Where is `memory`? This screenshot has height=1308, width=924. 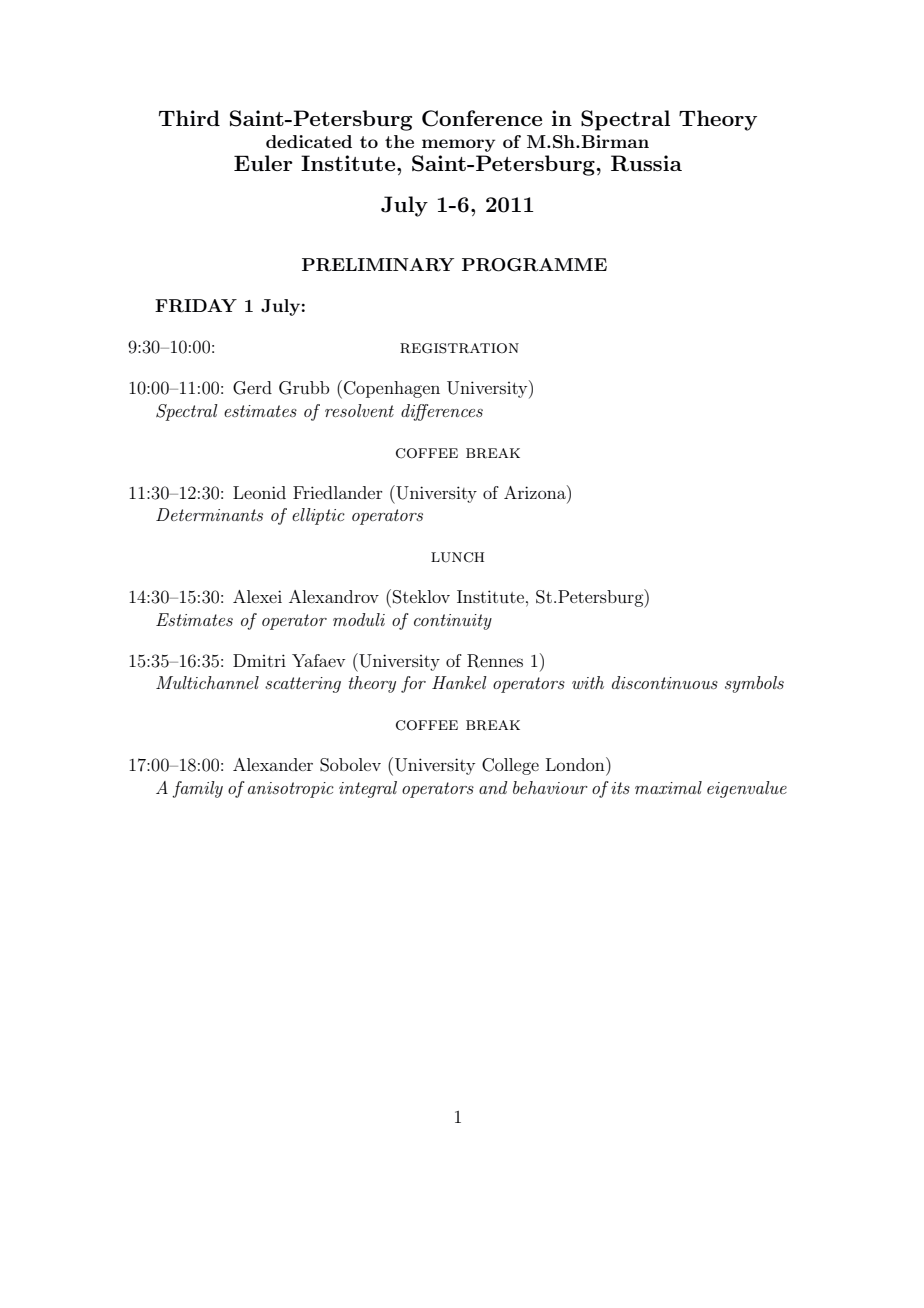 memory is located at coordinates (458, 145).
